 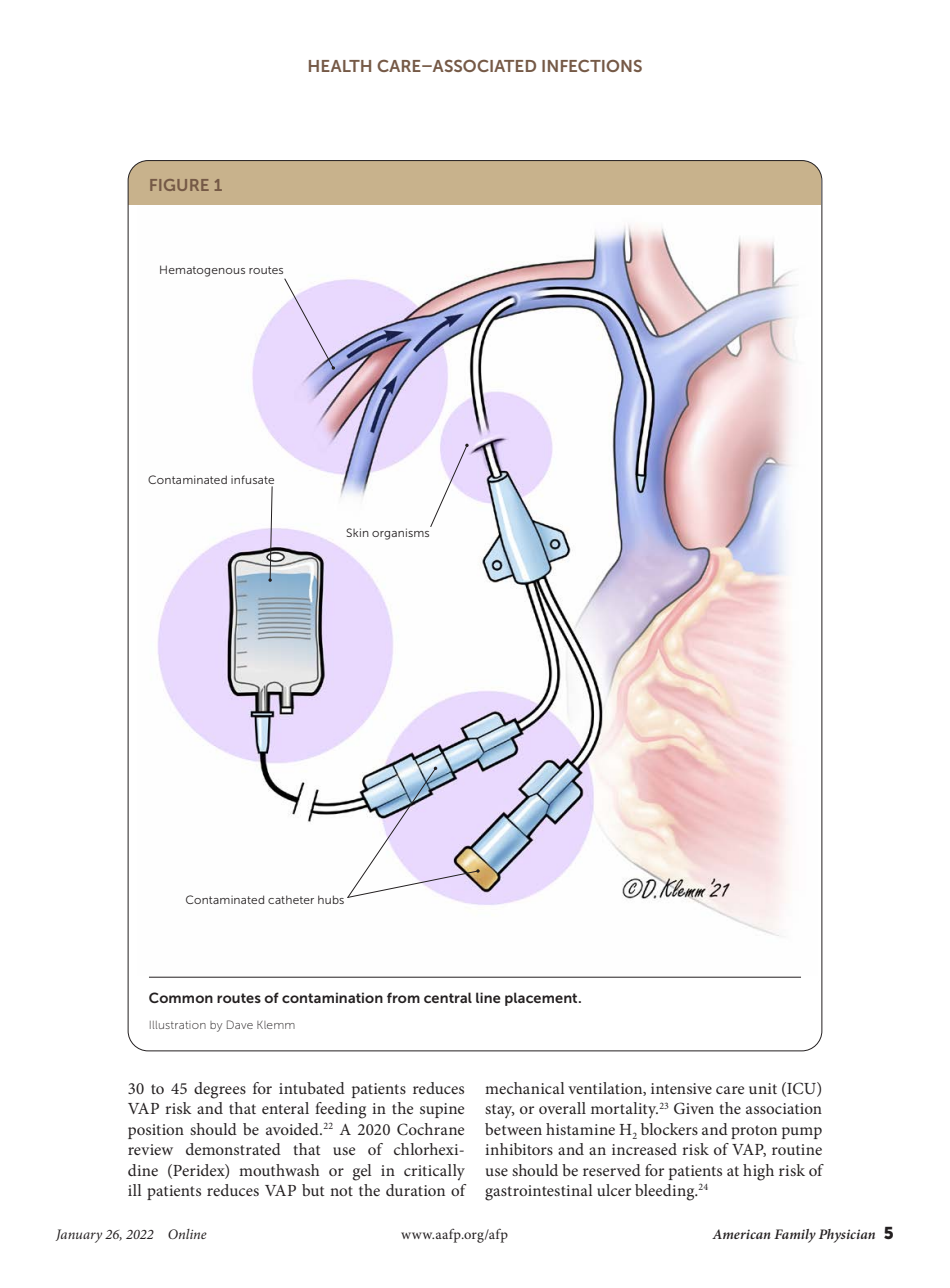 What do you see at coordinates (758, 1172) in the page?
I see `high` at bounding box center [758, 1172].
